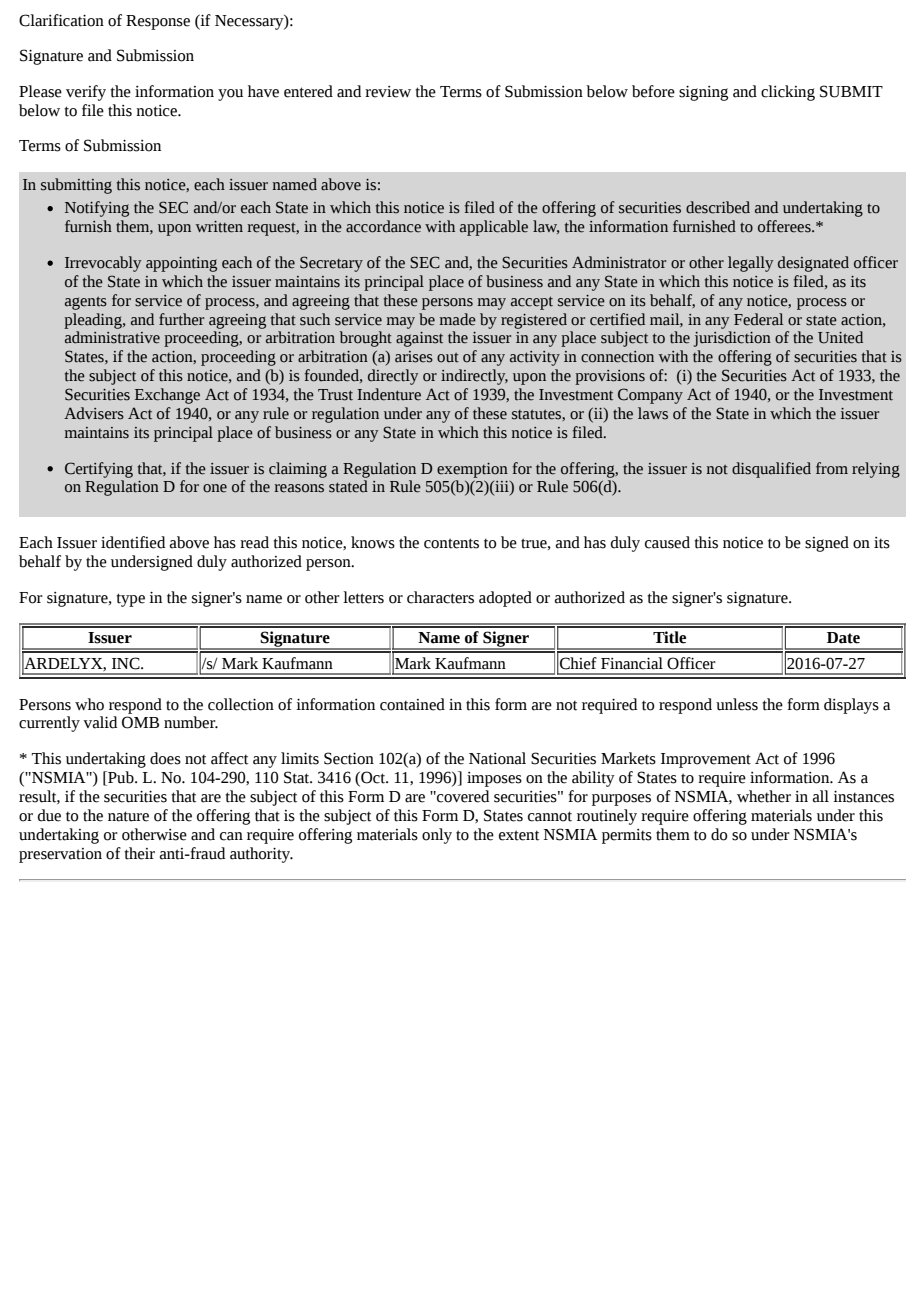 This page has height=1308, width=924. I want to click on disqualified, so click(771, 470).
